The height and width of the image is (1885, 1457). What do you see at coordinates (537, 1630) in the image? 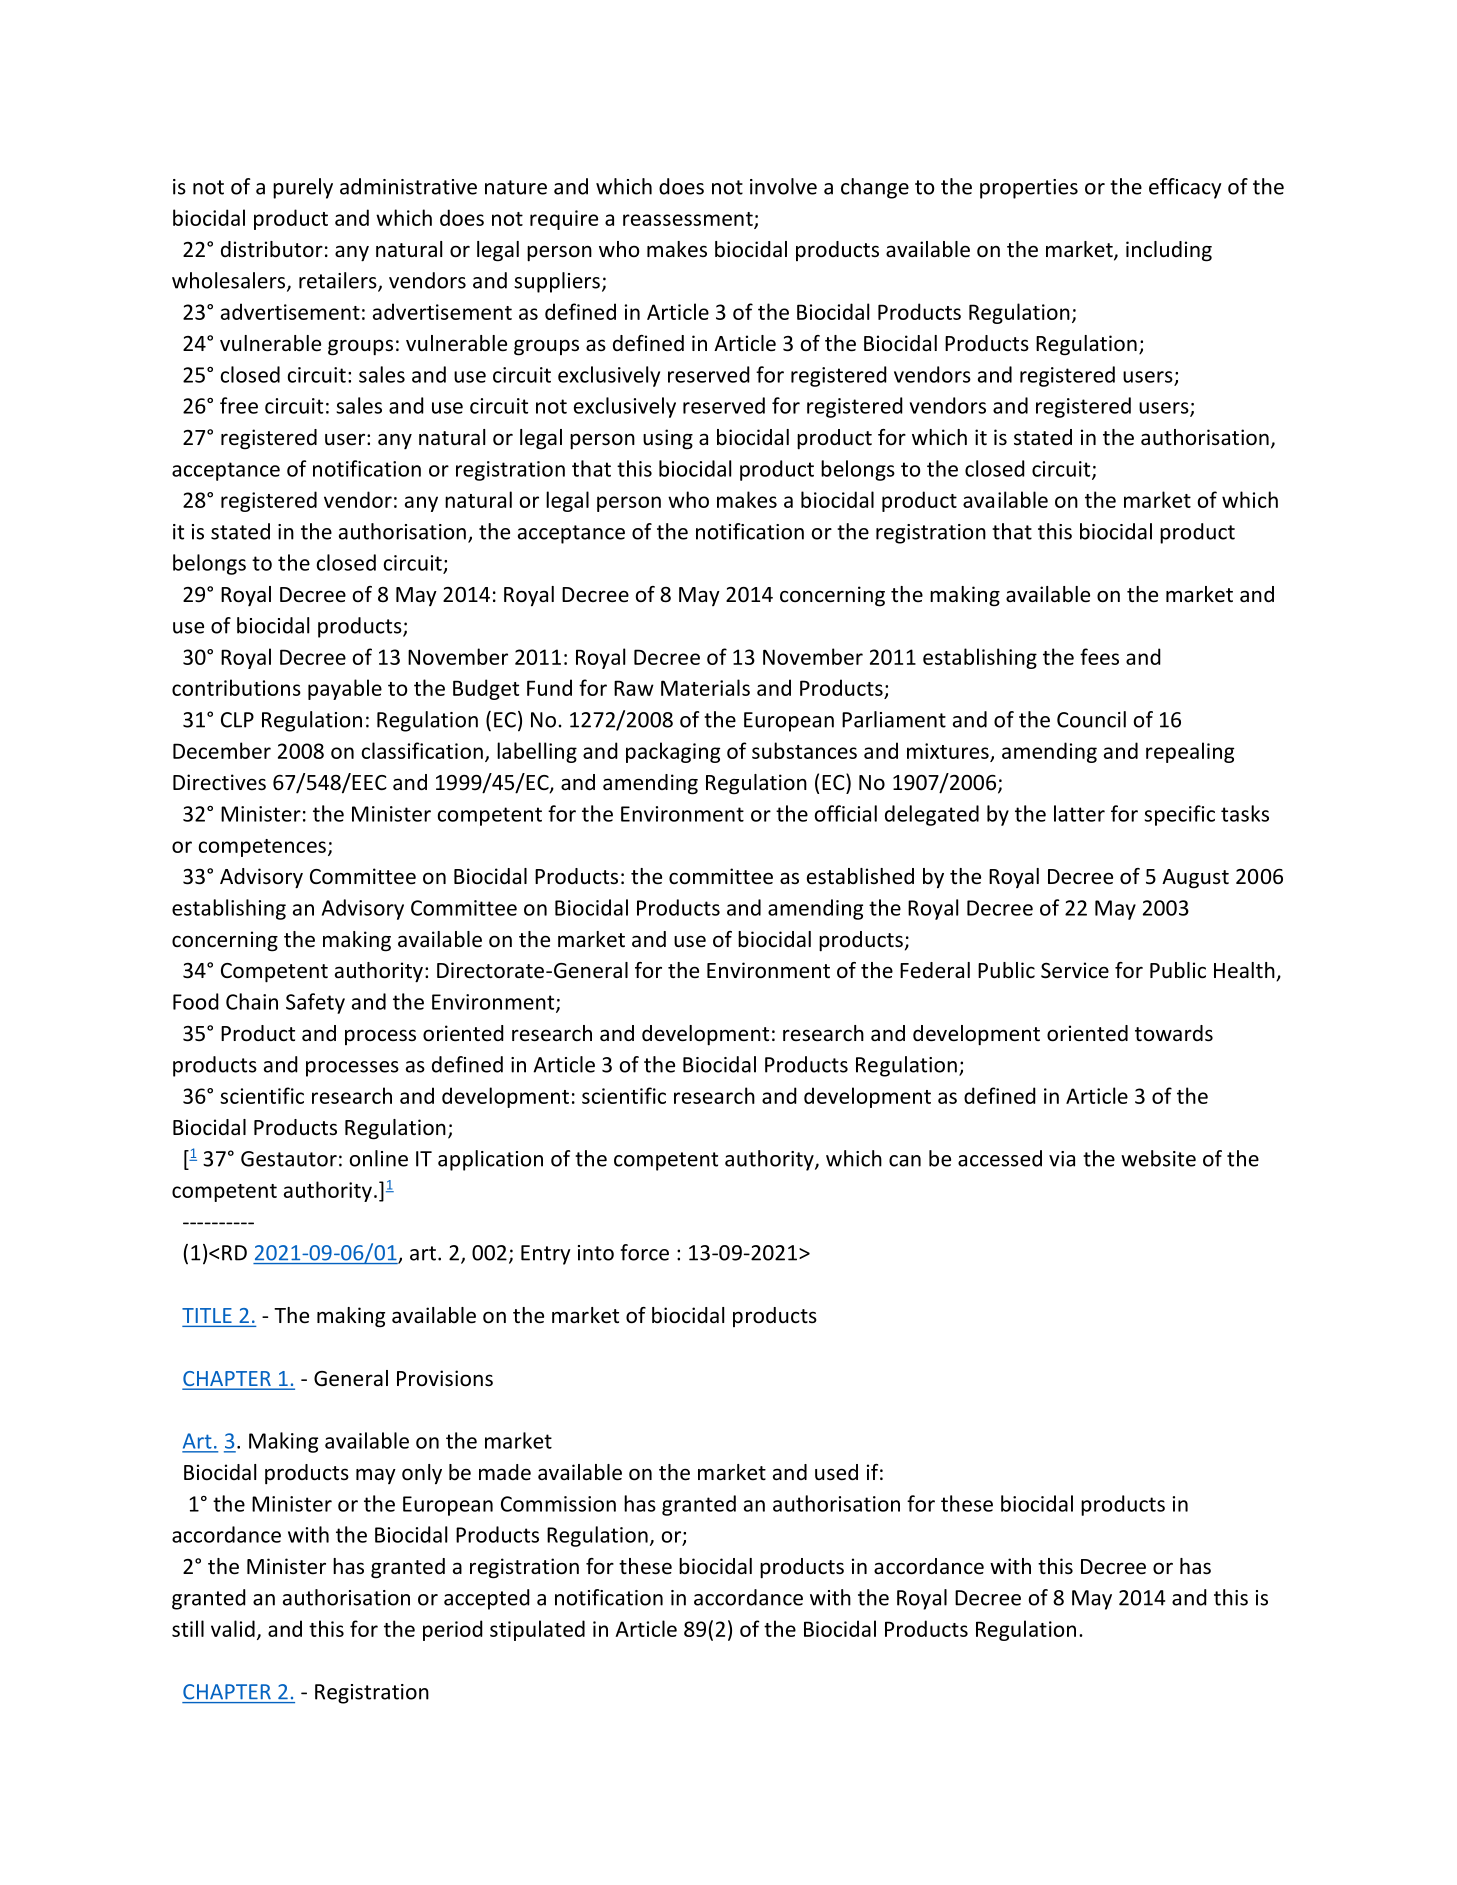
I see `stipulated` at bounding box center [537, 1630].
